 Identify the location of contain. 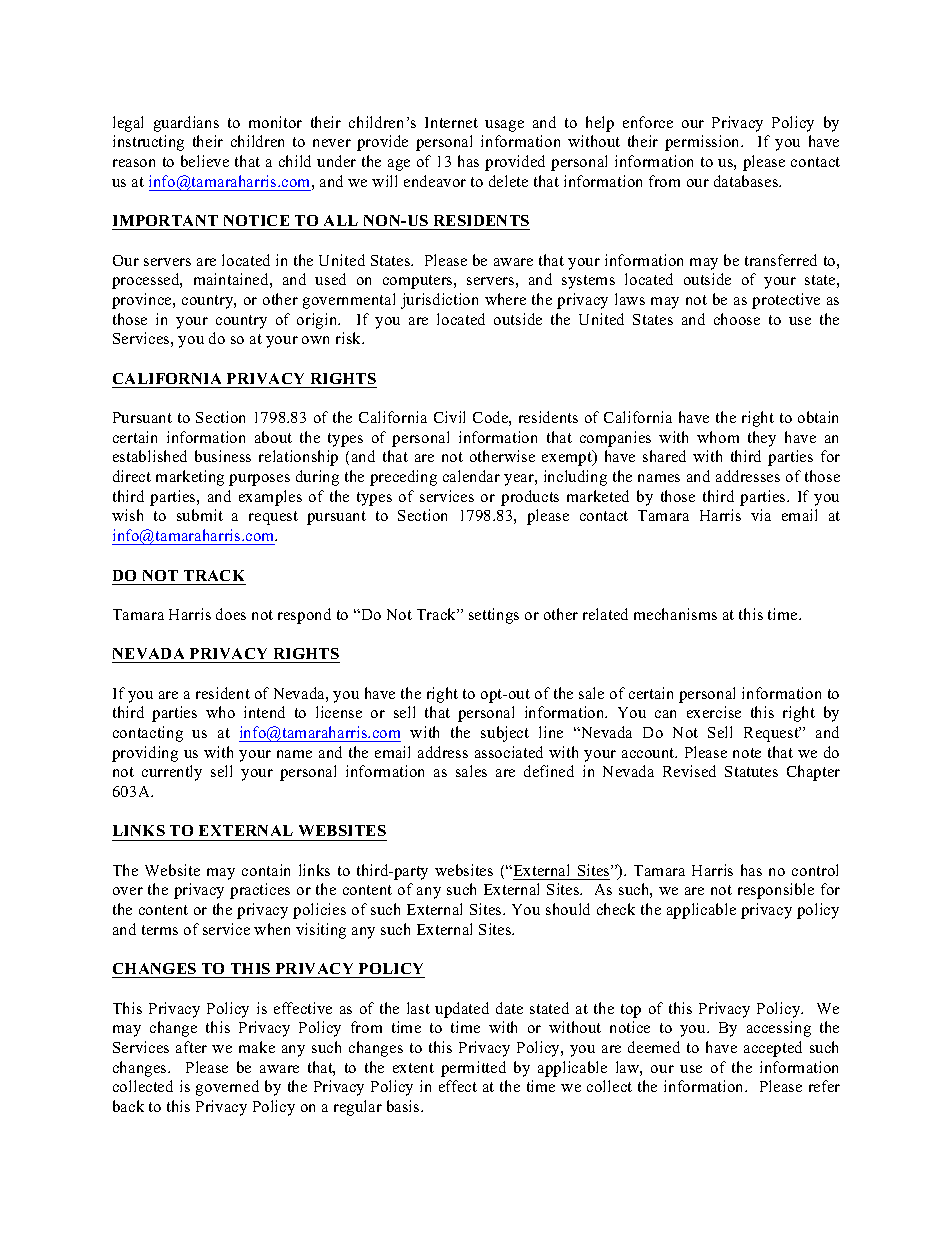
(266, 870).
